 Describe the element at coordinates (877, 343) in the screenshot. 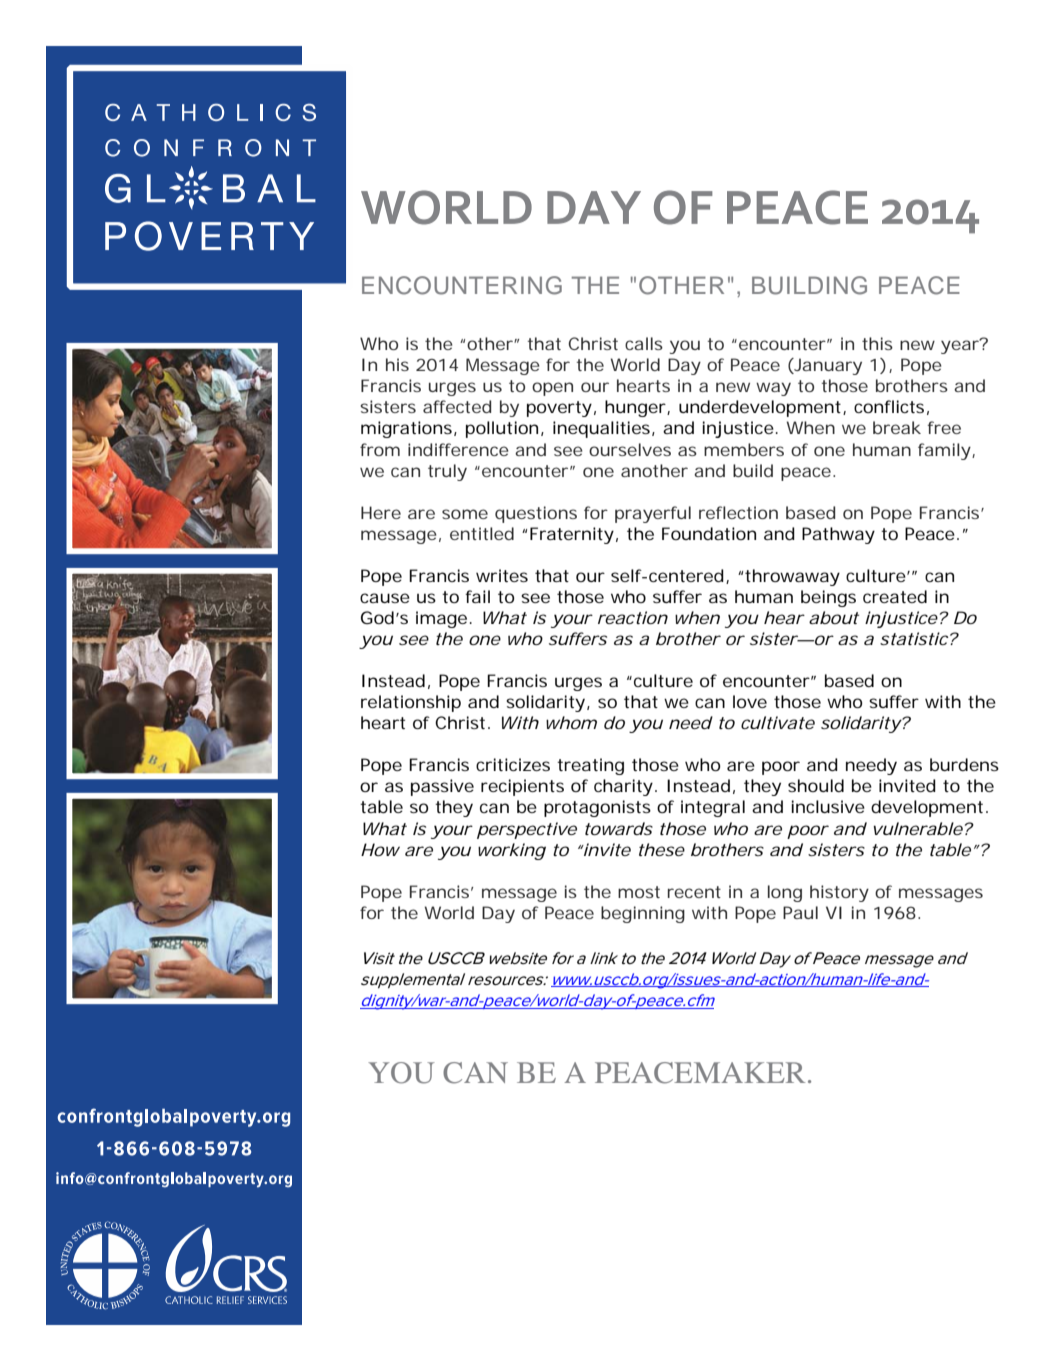

I see `this` at that location.
